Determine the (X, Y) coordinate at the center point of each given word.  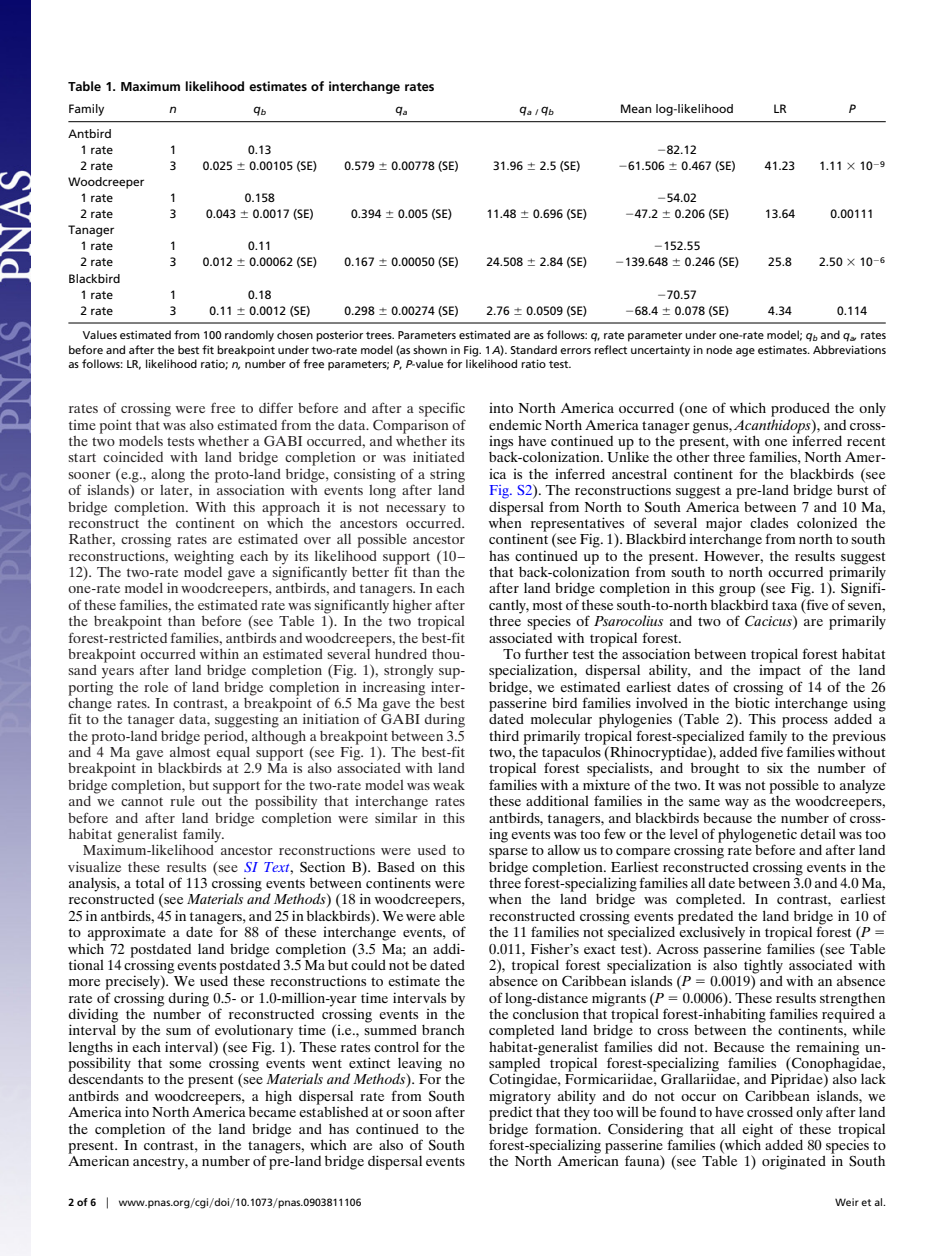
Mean (636, 108)
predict (510, 1112)
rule (182, 801)
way (737, 804)
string (447, 476)
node (719, 349)
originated (794, 1162)
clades (769, 522)
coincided (133, 456)
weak (449, 785)
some (185, 1064)
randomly (249, 336)
